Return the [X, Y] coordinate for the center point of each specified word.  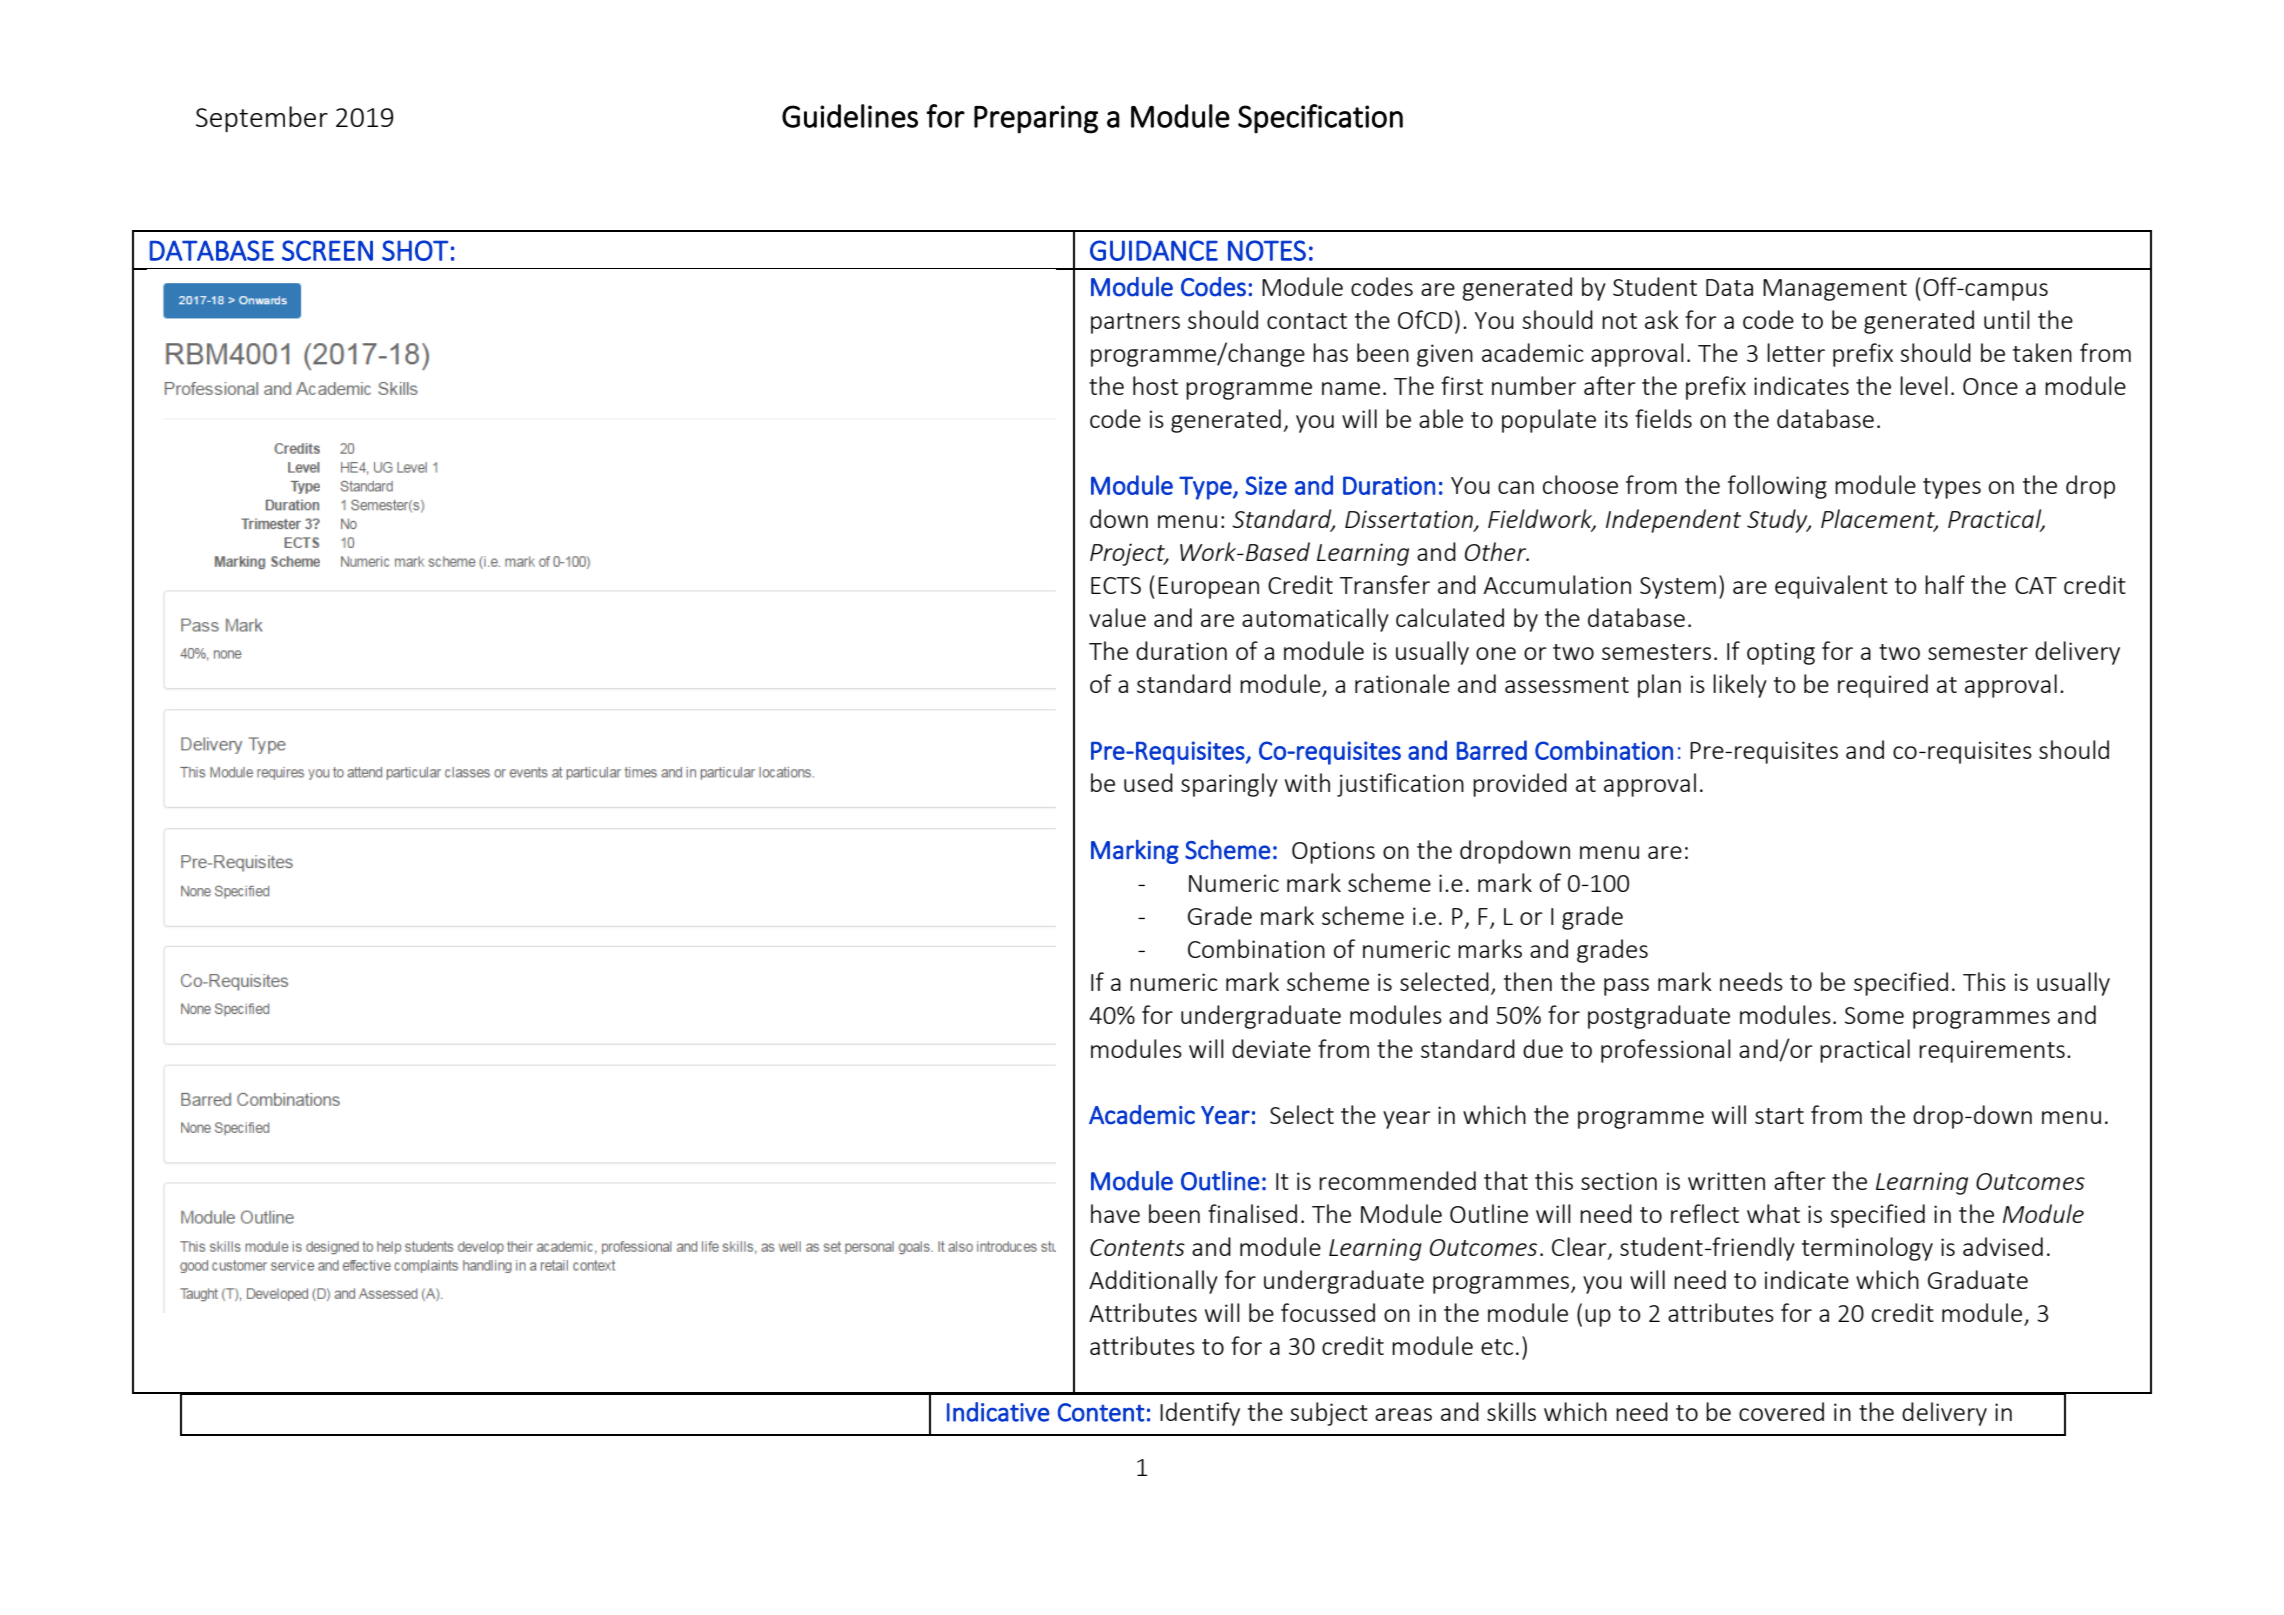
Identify [1200, 1414]
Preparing [1036, 119]
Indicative [998, 1412]
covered [1781, 1411]
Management [1835, 290]
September [262, 119]
